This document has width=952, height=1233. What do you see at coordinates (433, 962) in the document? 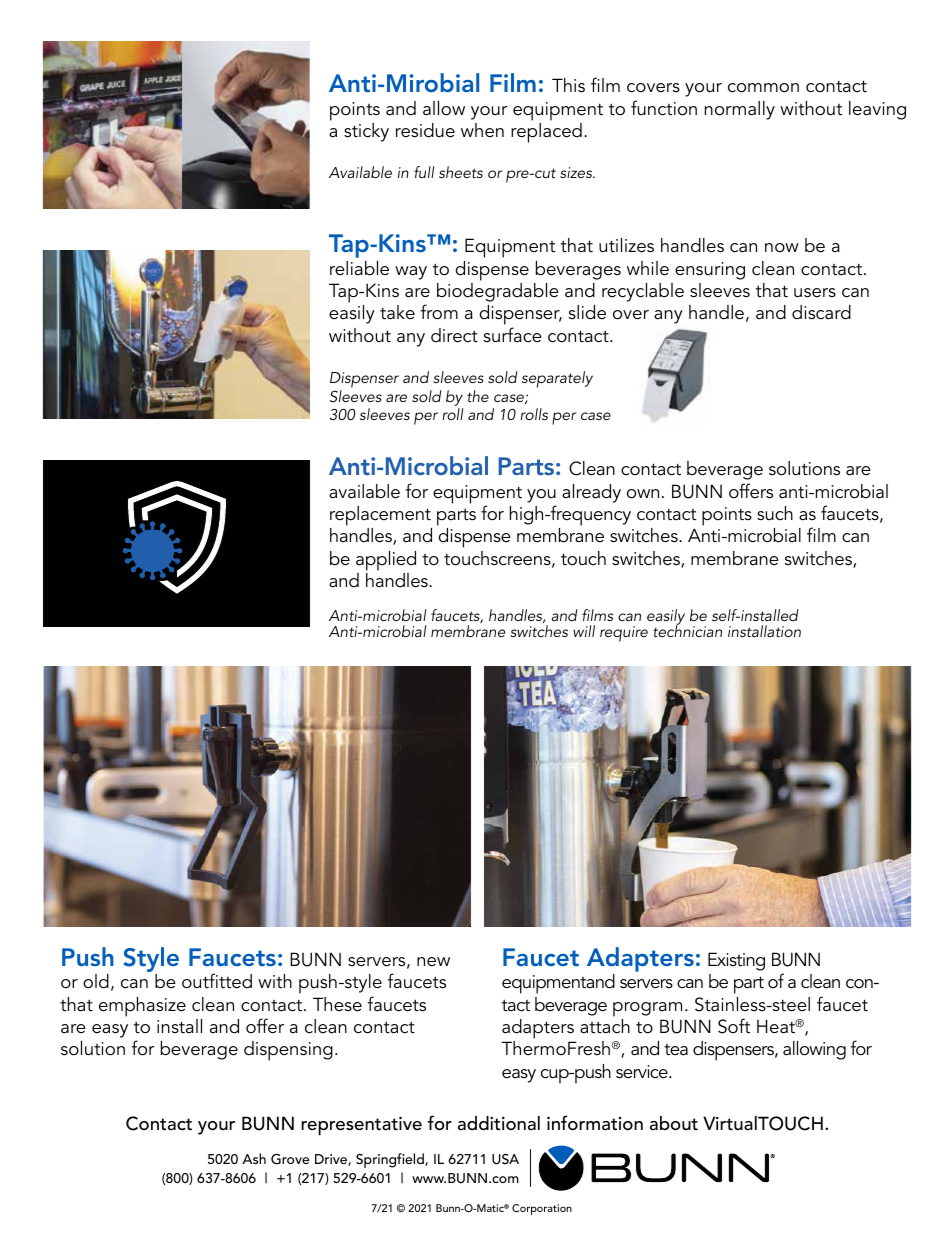
I see `new` at bounding box center [433, 962].
